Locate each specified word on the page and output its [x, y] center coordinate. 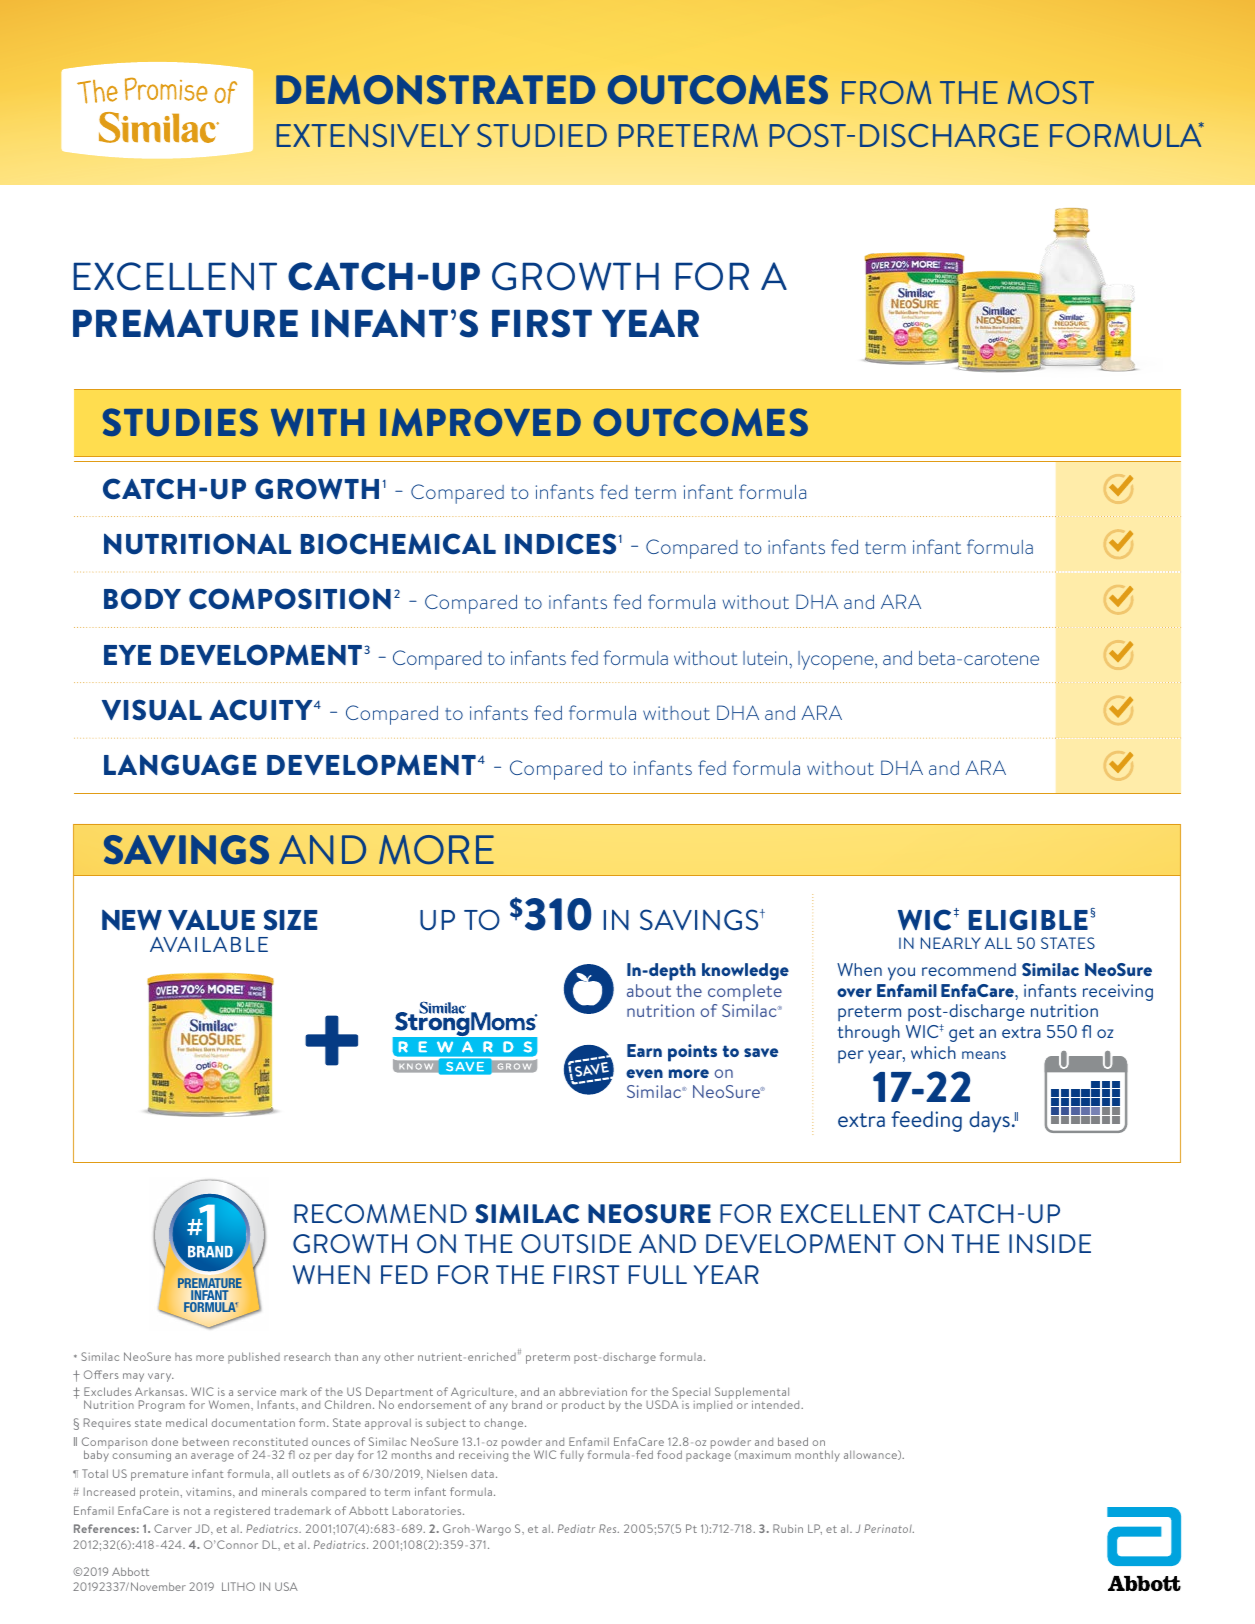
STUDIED [542, 135]
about [649, 990]
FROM [886, 92]
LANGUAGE [180, 765]
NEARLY [951, 943]
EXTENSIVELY [373, 135]
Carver [173, 1528]
